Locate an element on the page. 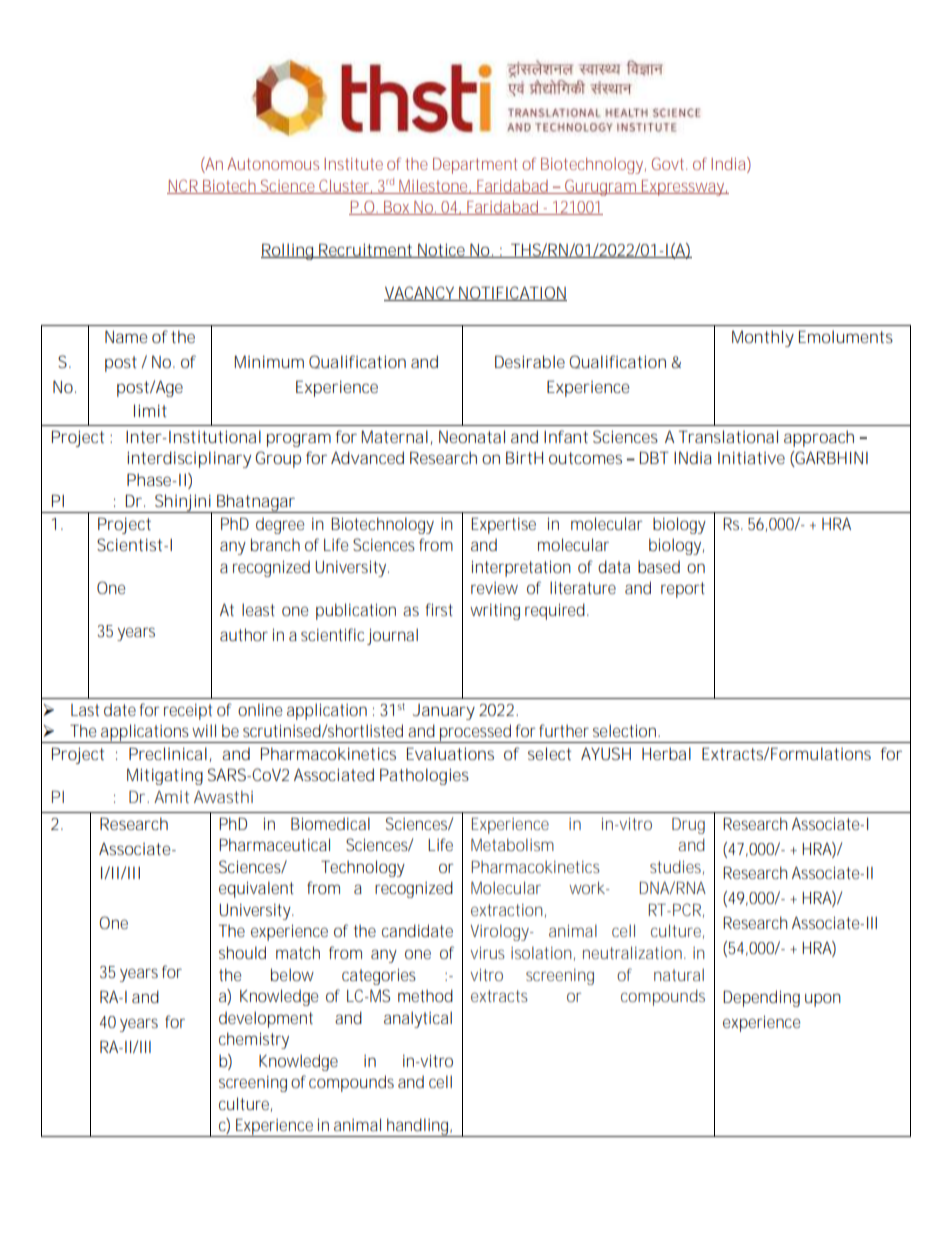  chemistry is located at coordinates (254, 1040).
